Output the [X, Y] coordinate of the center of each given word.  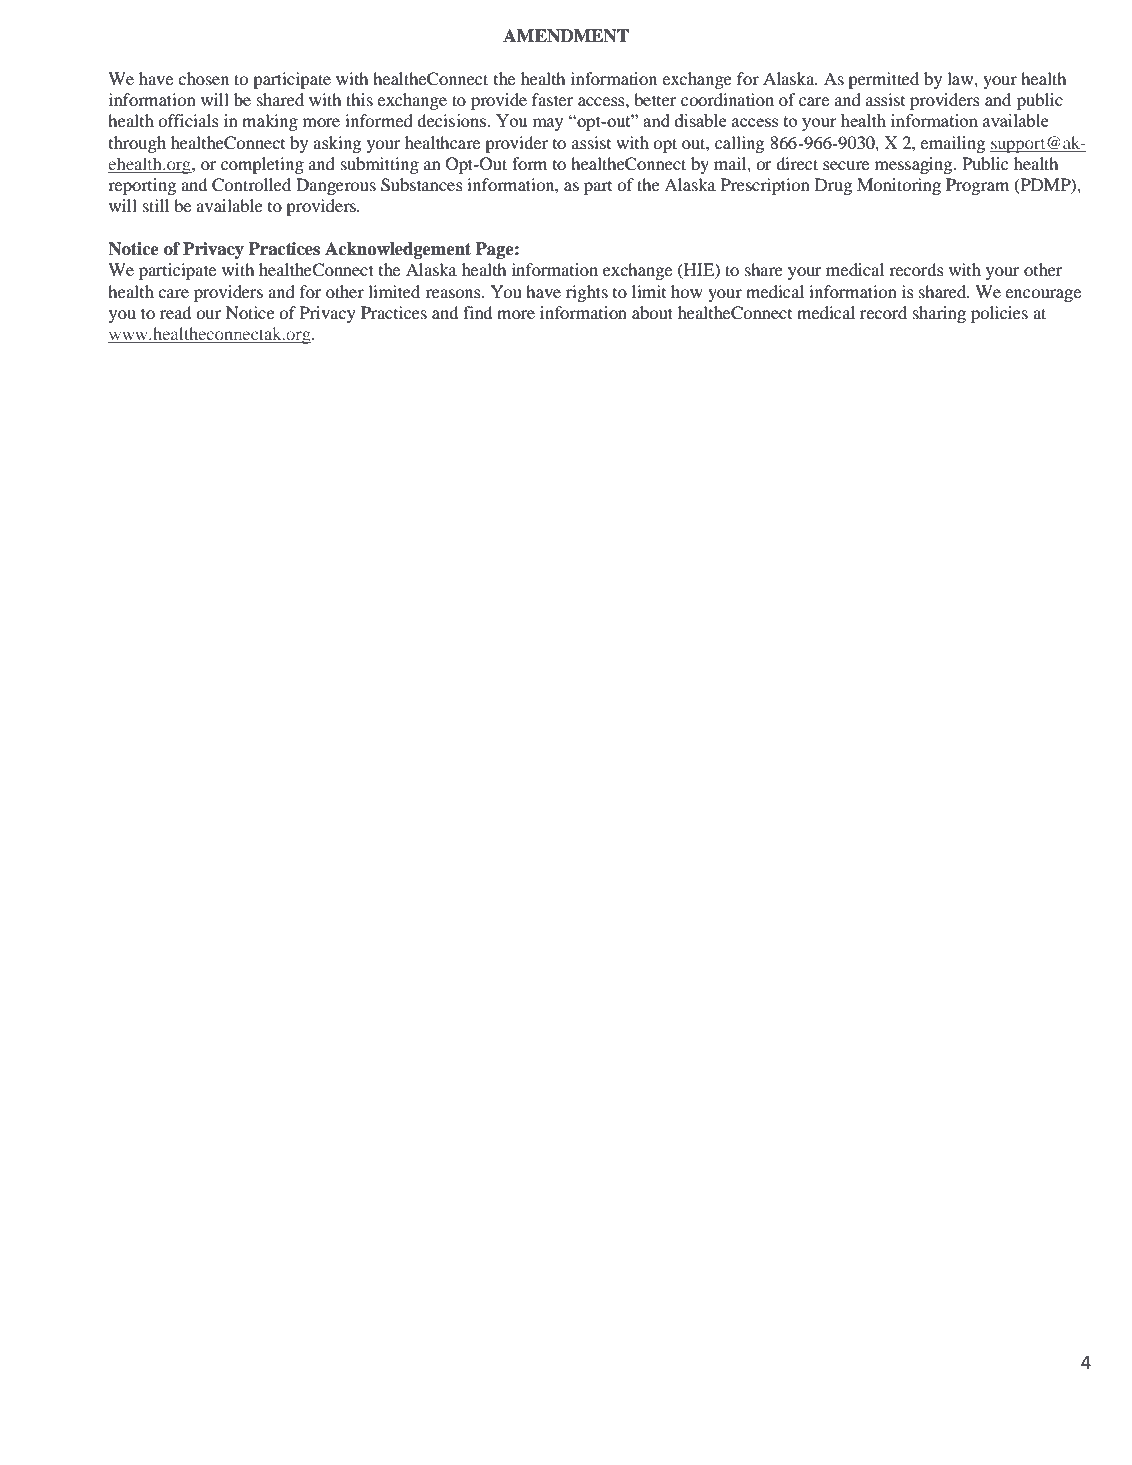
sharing [939, 314]
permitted [883, 80]
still [156, 205]
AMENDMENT [566, 36]
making [270, 122]
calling [739, 144]
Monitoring [899, 186]
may [548, 124]
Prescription [765, 186]
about [652, 312]
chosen [203, 78]
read [175, 312]
